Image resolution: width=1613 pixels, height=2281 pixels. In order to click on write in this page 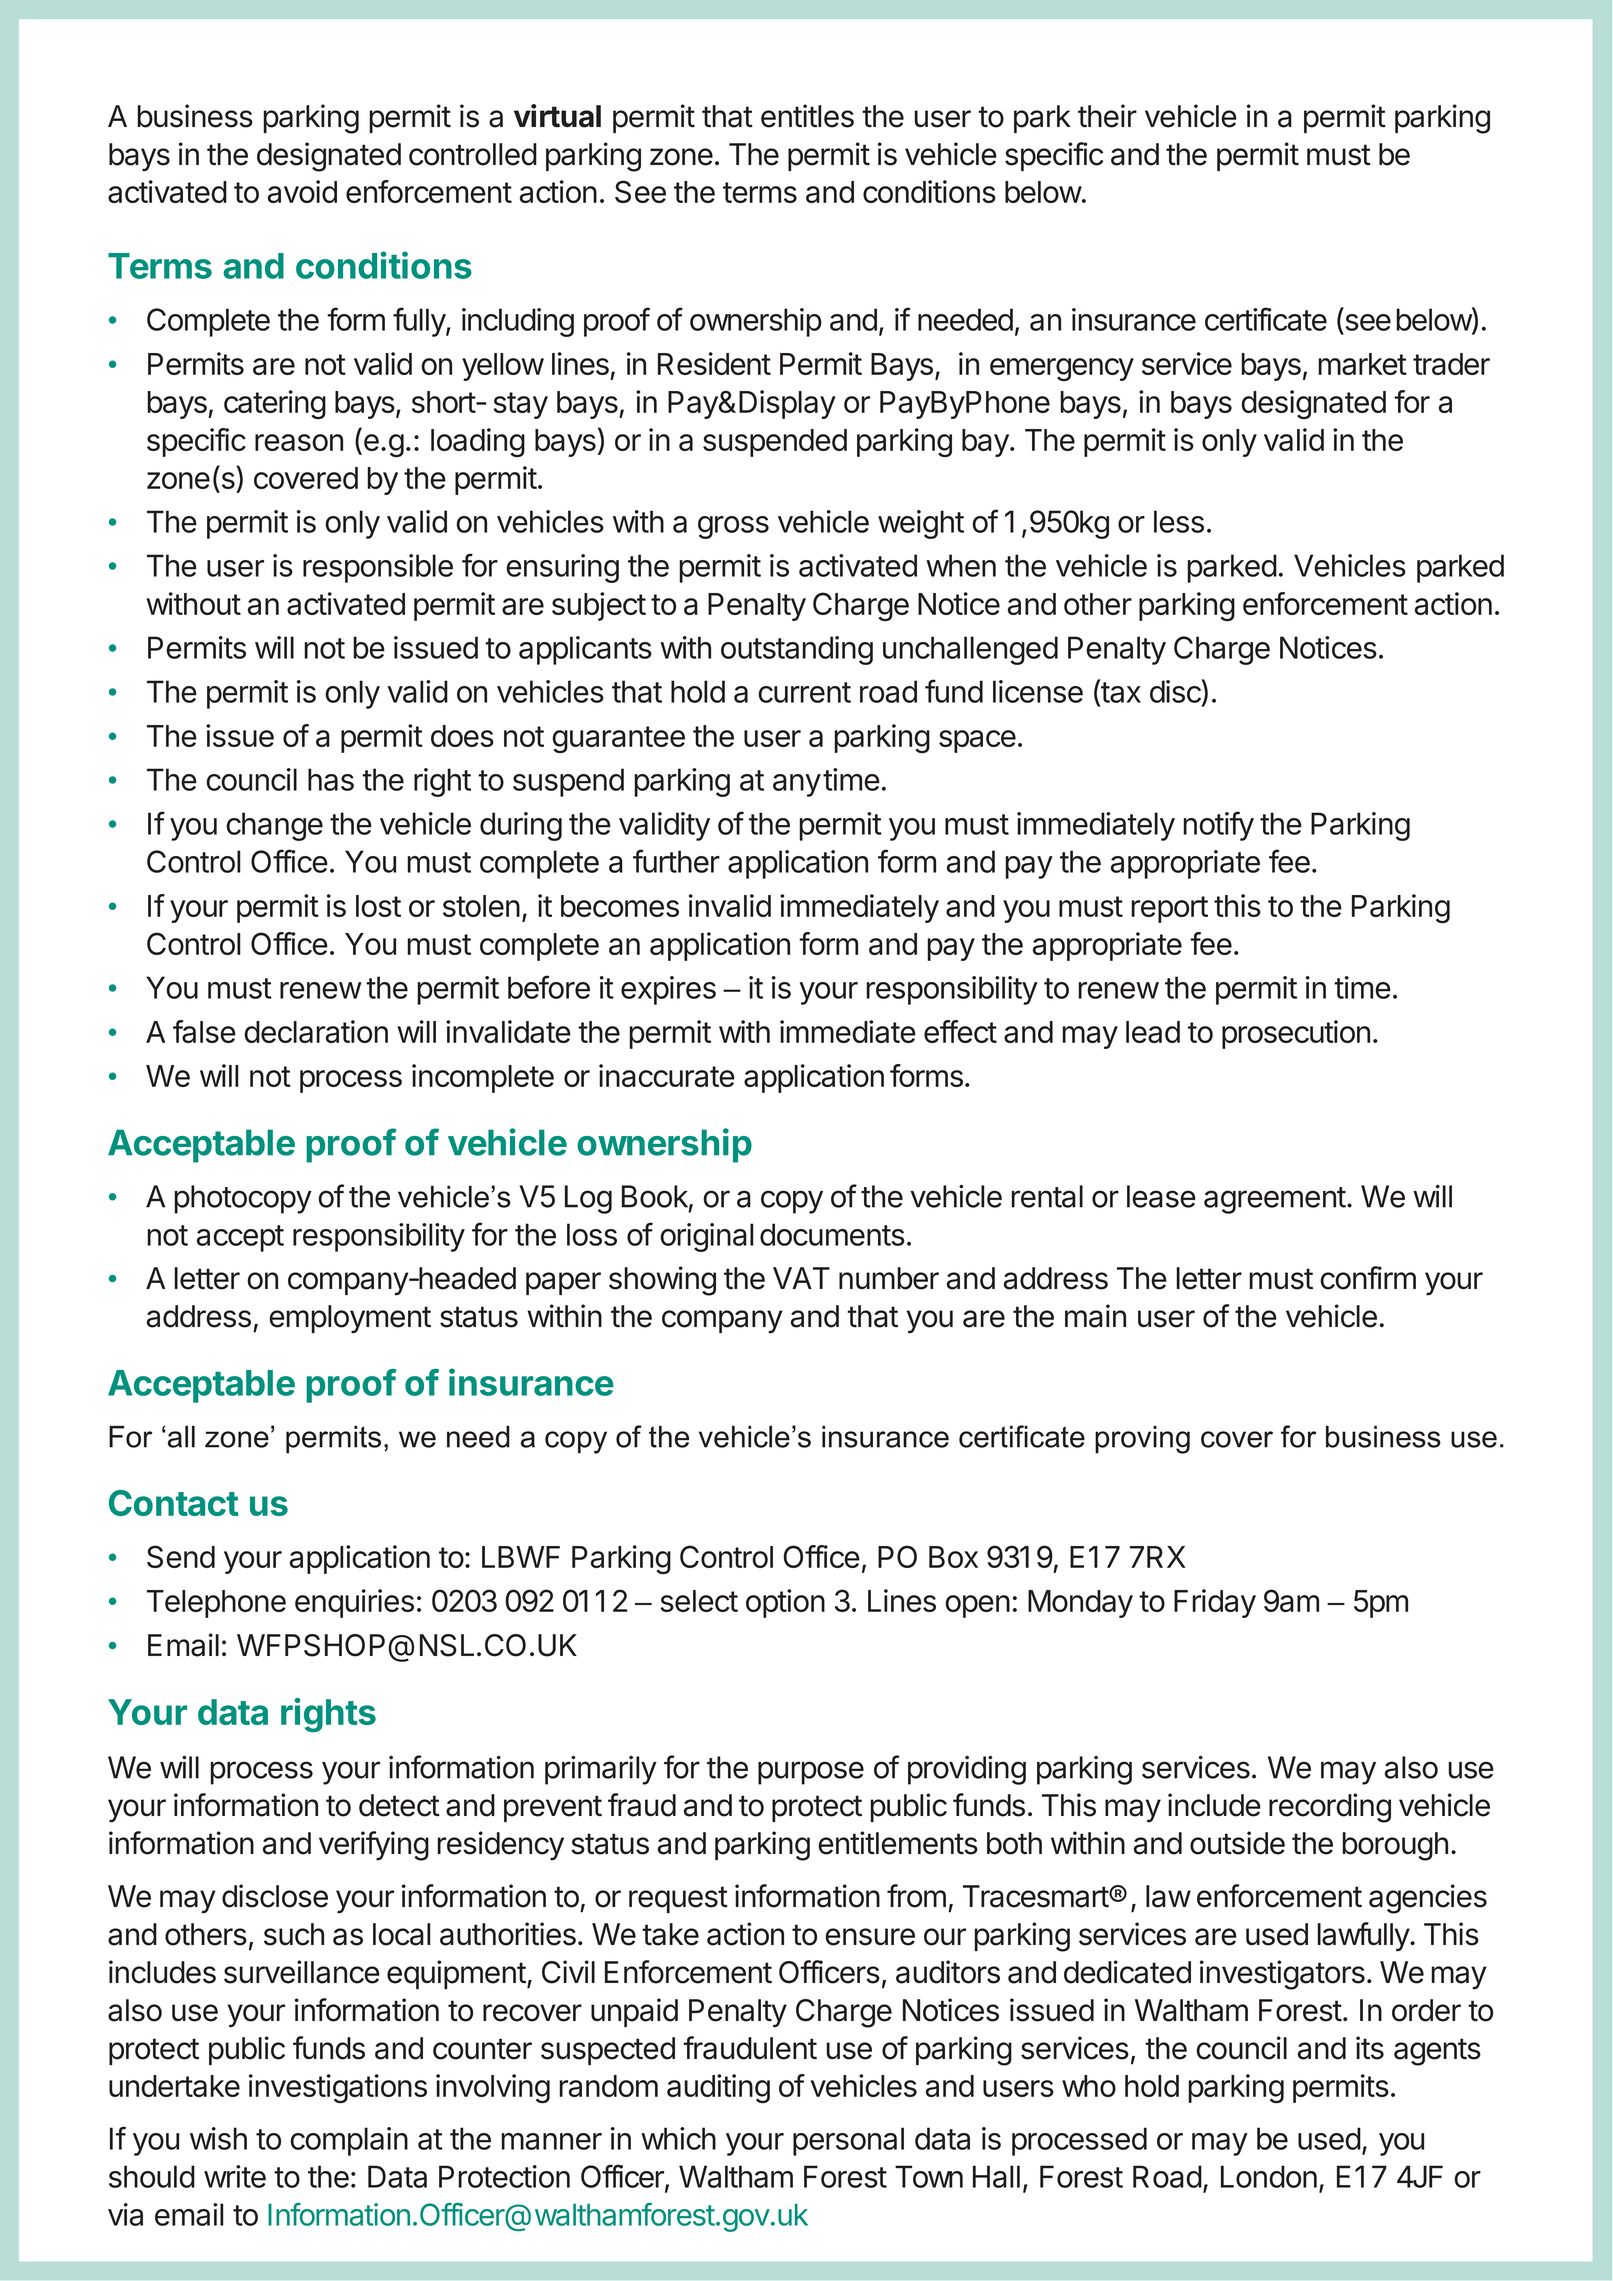, I will do `click(235, 2176)`.
